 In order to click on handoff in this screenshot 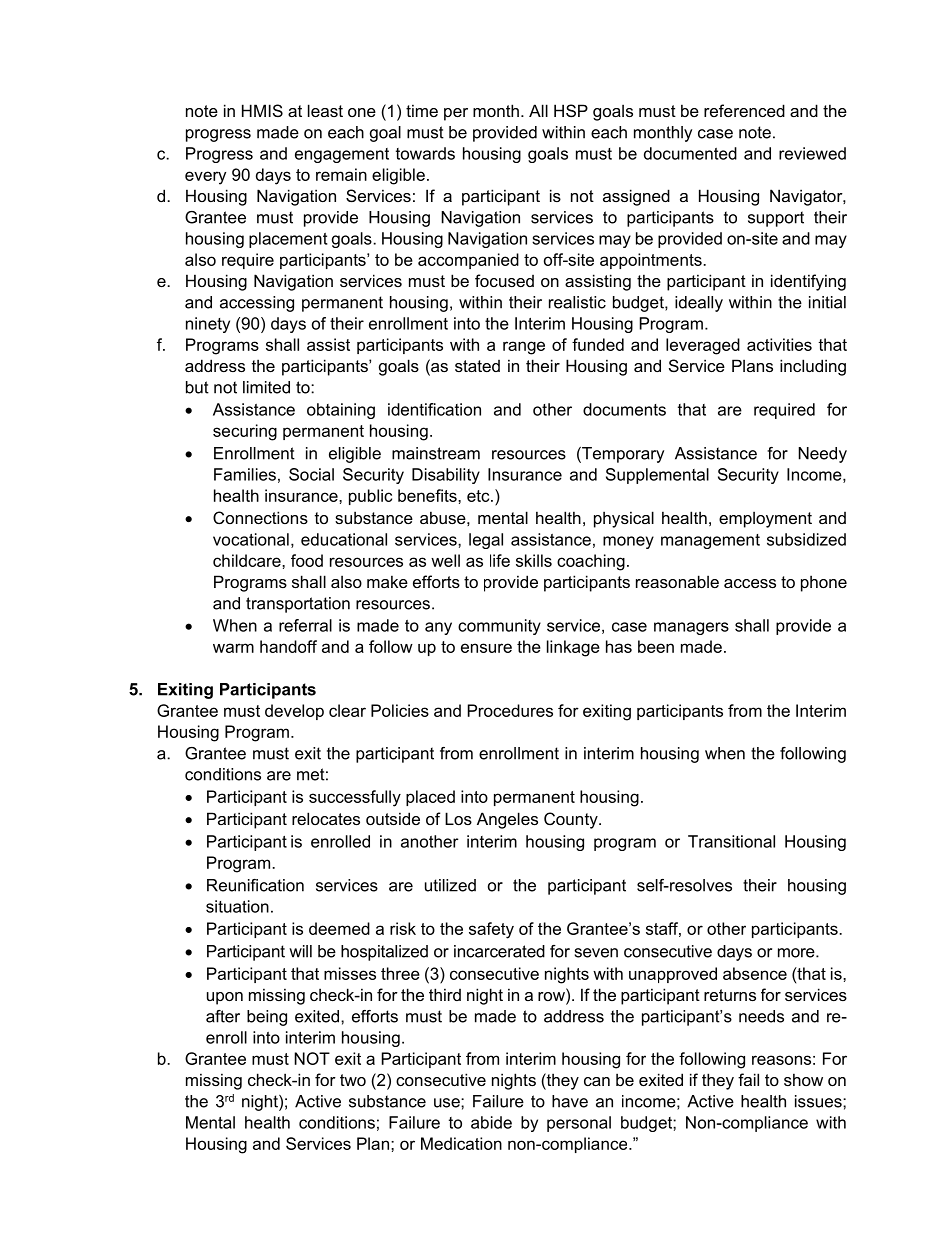, I will do `click(288, 646)`.
